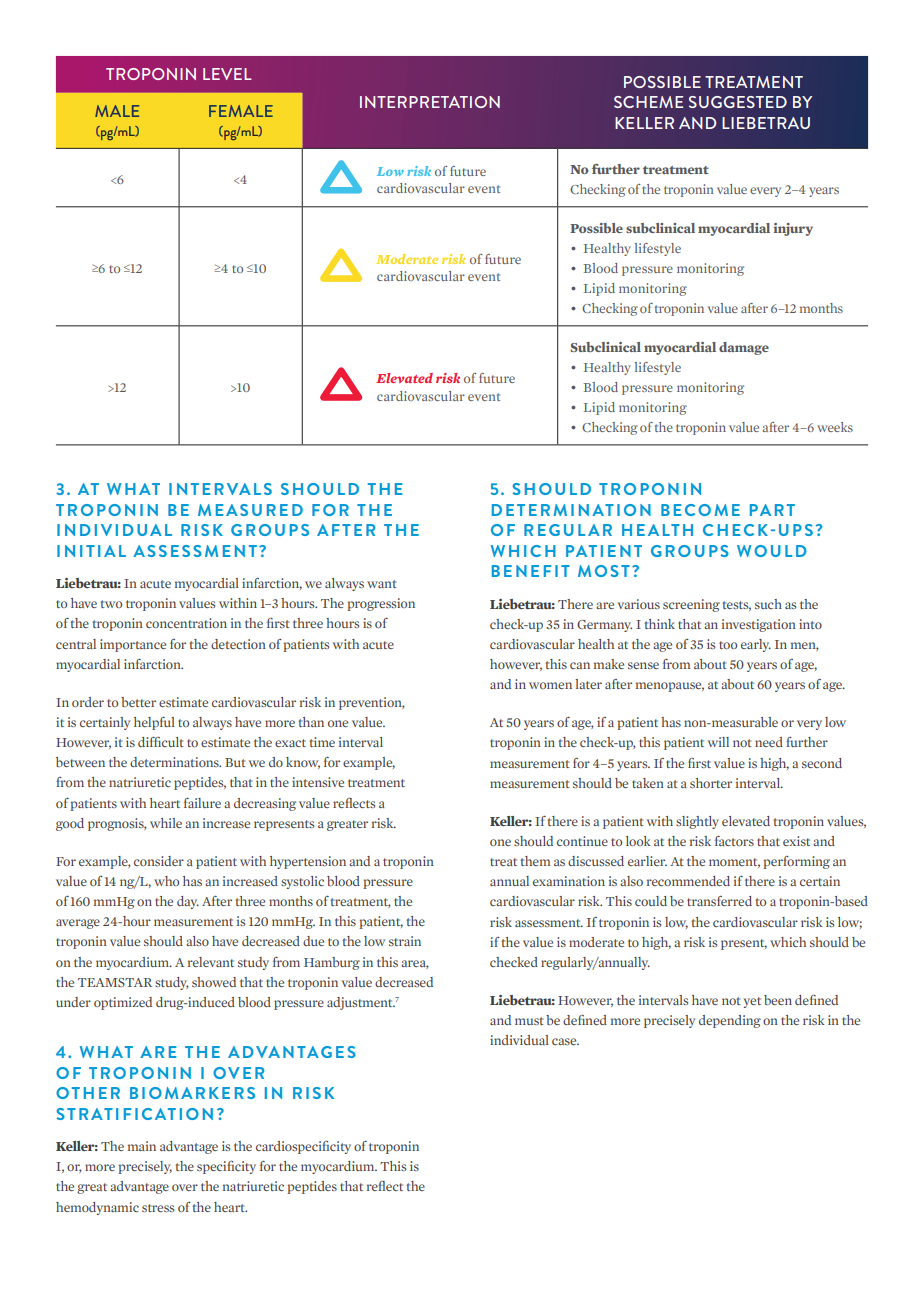 The height and width of the document is (1308, 924). Describe the element at coordinates (133, 645) in the document. I see `importance` at that location.
